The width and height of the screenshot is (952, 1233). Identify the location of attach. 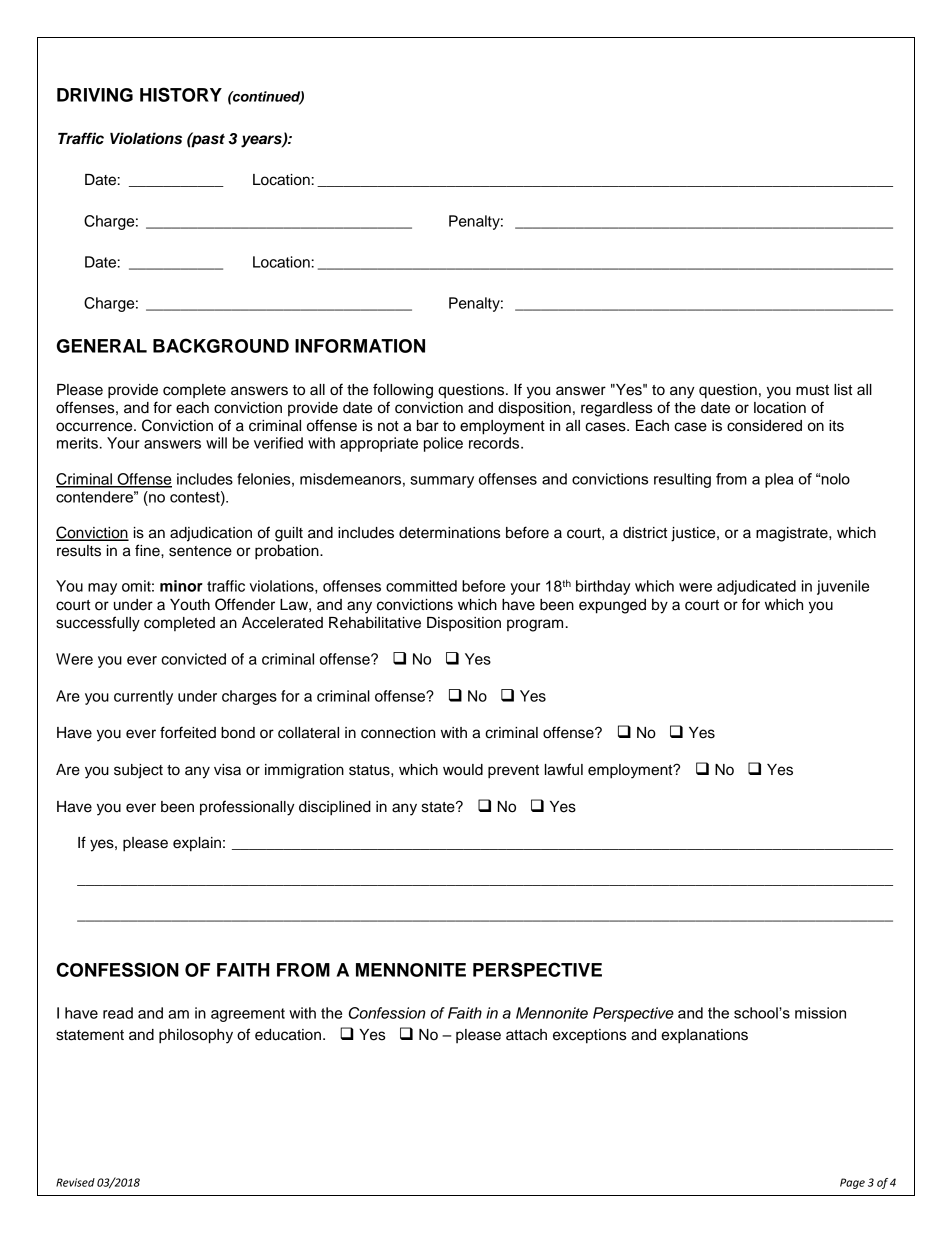
(526, 1035).
